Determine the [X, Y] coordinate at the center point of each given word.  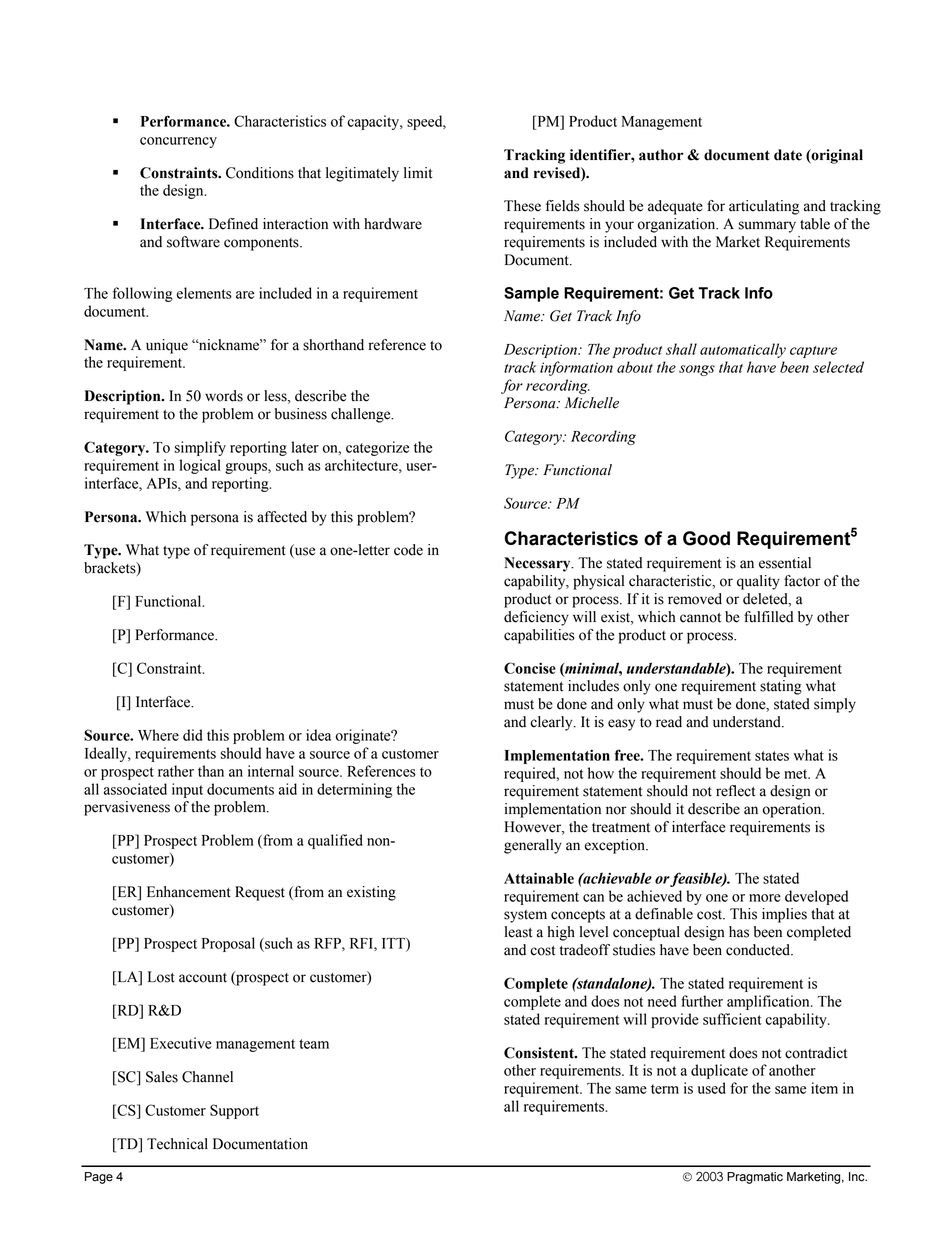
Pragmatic [755, 1178]
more [765, 898]
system [525, 916]
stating [781, 687]
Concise [530, 668]
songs [697, 370]
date [788, 155]
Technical [177, 1144]
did [192, 735]
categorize [377, 448]
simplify [200, 448]
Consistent [540, 1053]
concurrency [178, 142]
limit [418, 173]
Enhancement [189, 892]
